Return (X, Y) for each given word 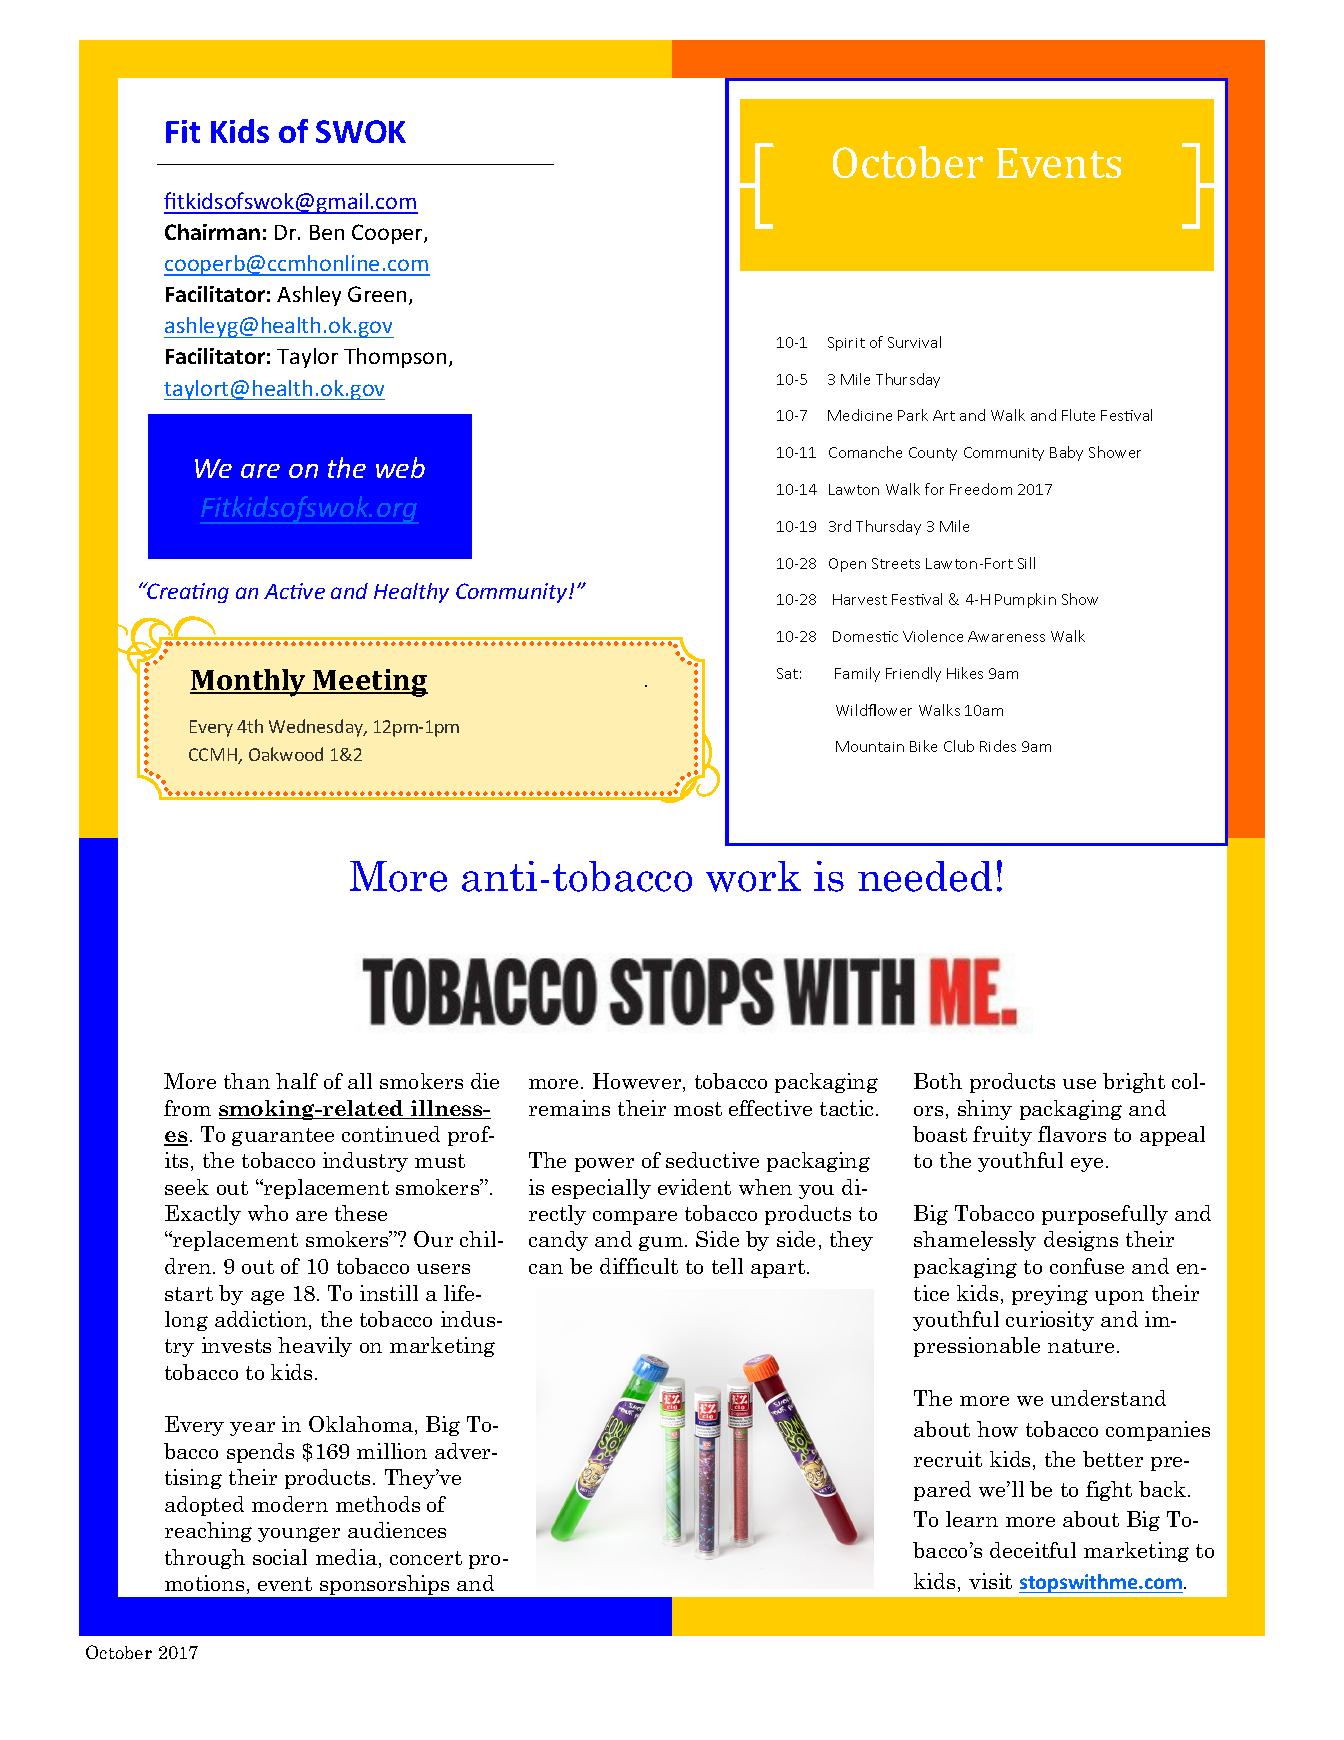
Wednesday (317, 728)
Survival (914, 342)
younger (299, 1534)
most (698, 1109)
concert (426, 1558)
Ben (327, 232)
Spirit (846, 344)
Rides (998, 746)
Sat (787, 673)
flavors (1072, 1134)
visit (990, 1581)
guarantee (283, 1137)
